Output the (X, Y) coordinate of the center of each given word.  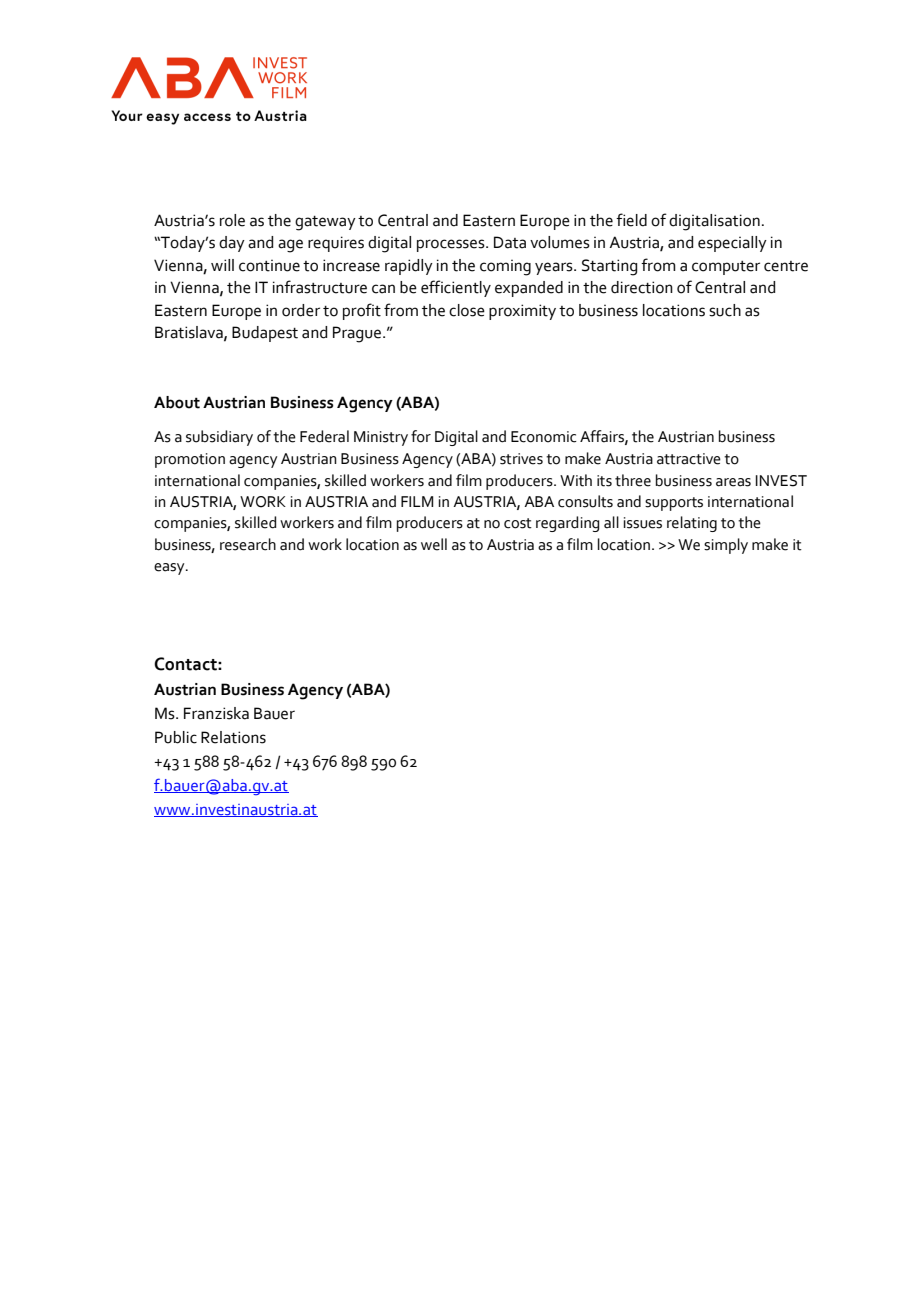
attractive (689, 459)
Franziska (216, 713)
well (434, 544)
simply (726, 546)
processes (452, 245)
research (248, 544)
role (232, 220)
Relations (233, 737)
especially (732, 244)
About (177, 402)
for (421, 436)
